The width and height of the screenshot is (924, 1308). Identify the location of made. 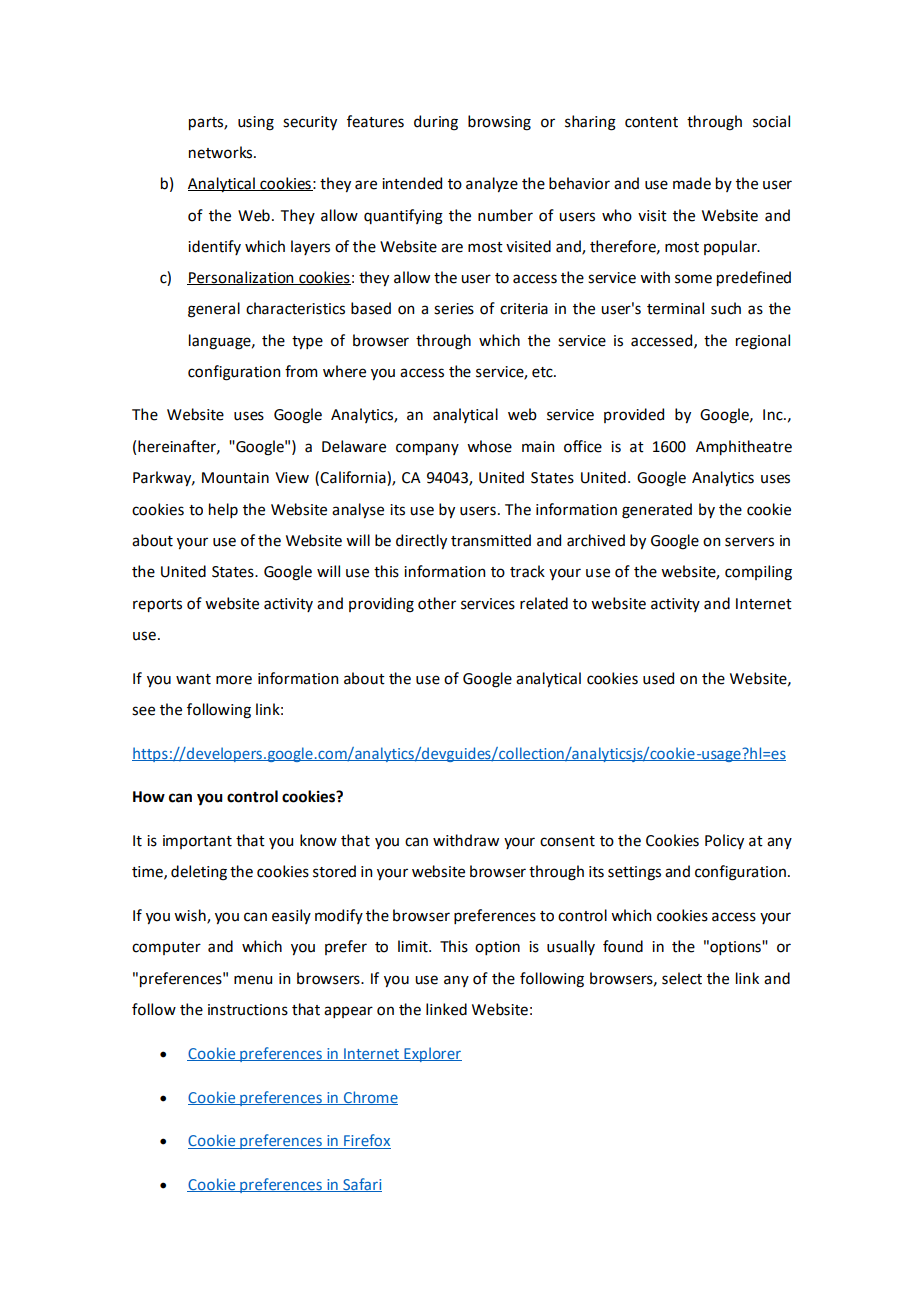
(692, 183).
